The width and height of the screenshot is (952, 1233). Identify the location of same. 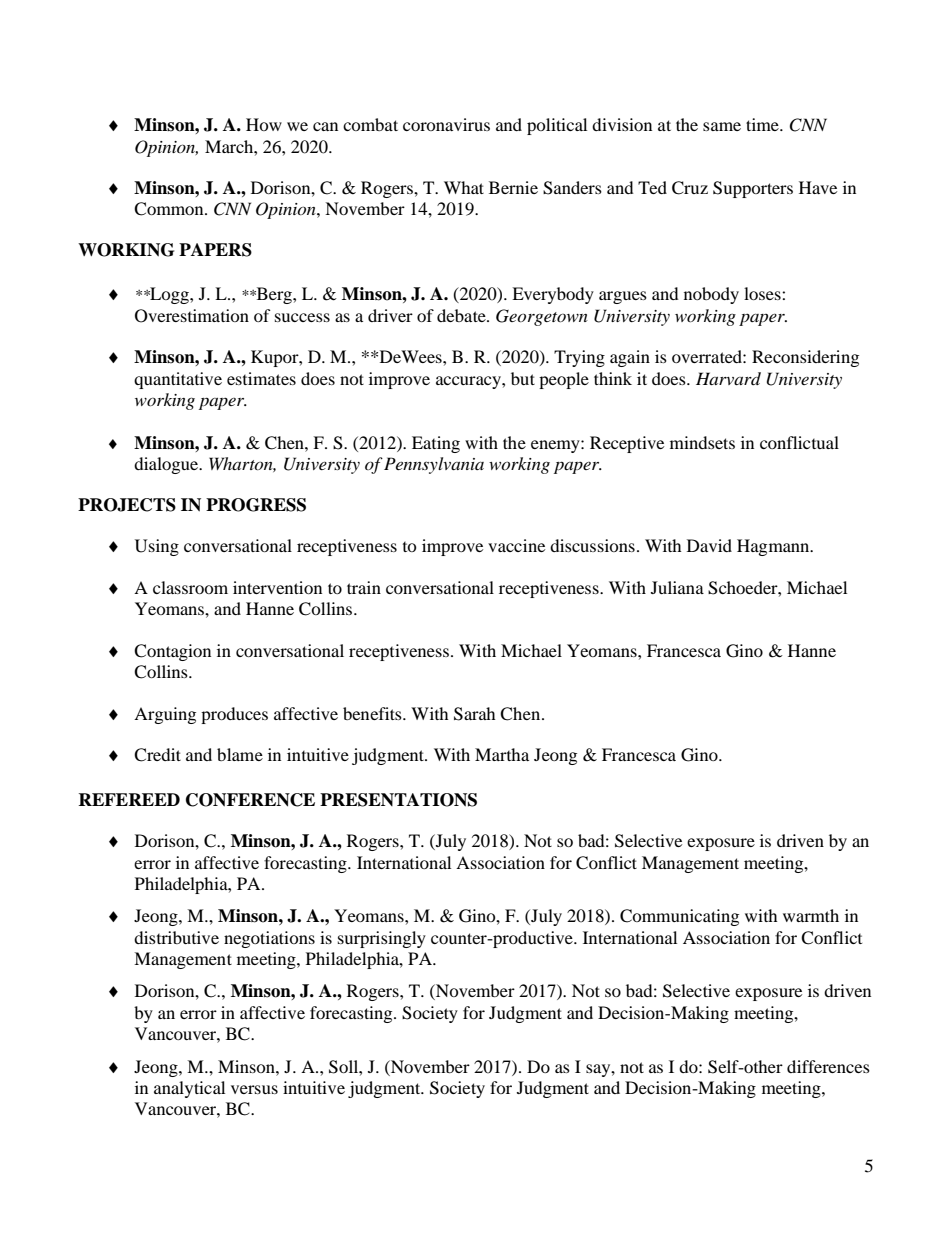
(722, 126).
